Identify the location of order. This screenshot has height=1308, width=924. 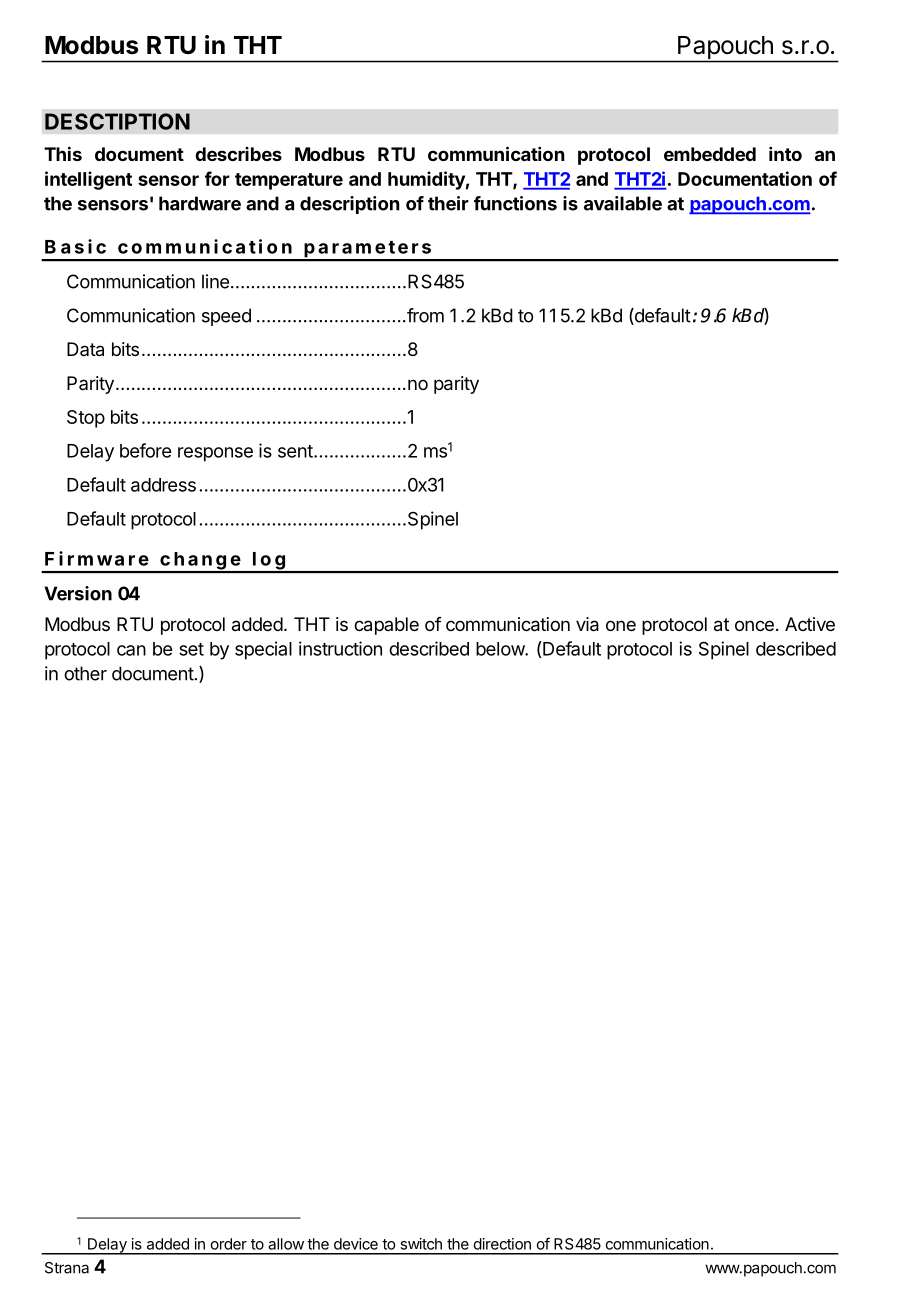
(229, 1244).
